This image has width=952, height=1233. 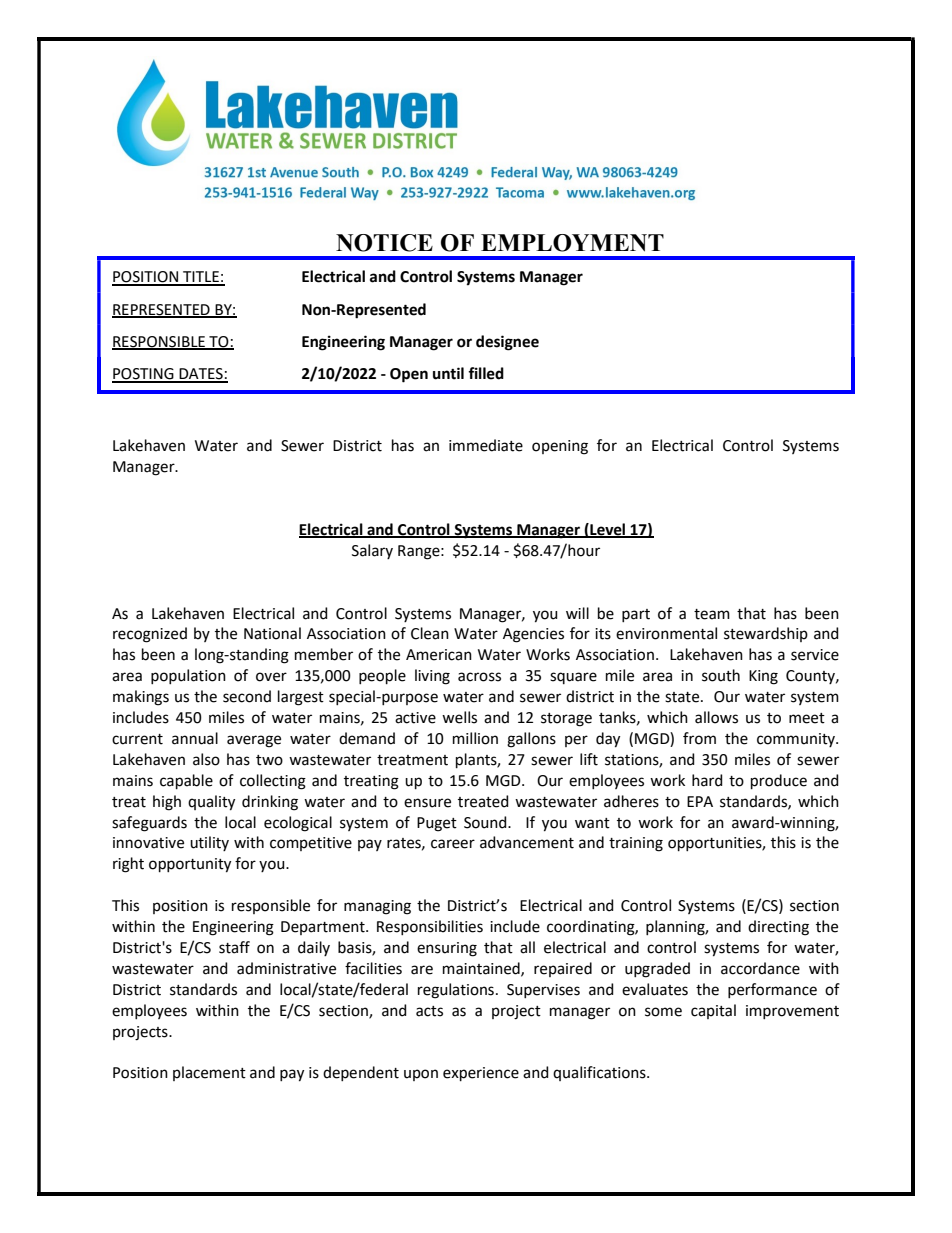 What do you see at coordinates (430, 927) in the image?
I see `Responsibilities` at bounding box center [430, 927].
